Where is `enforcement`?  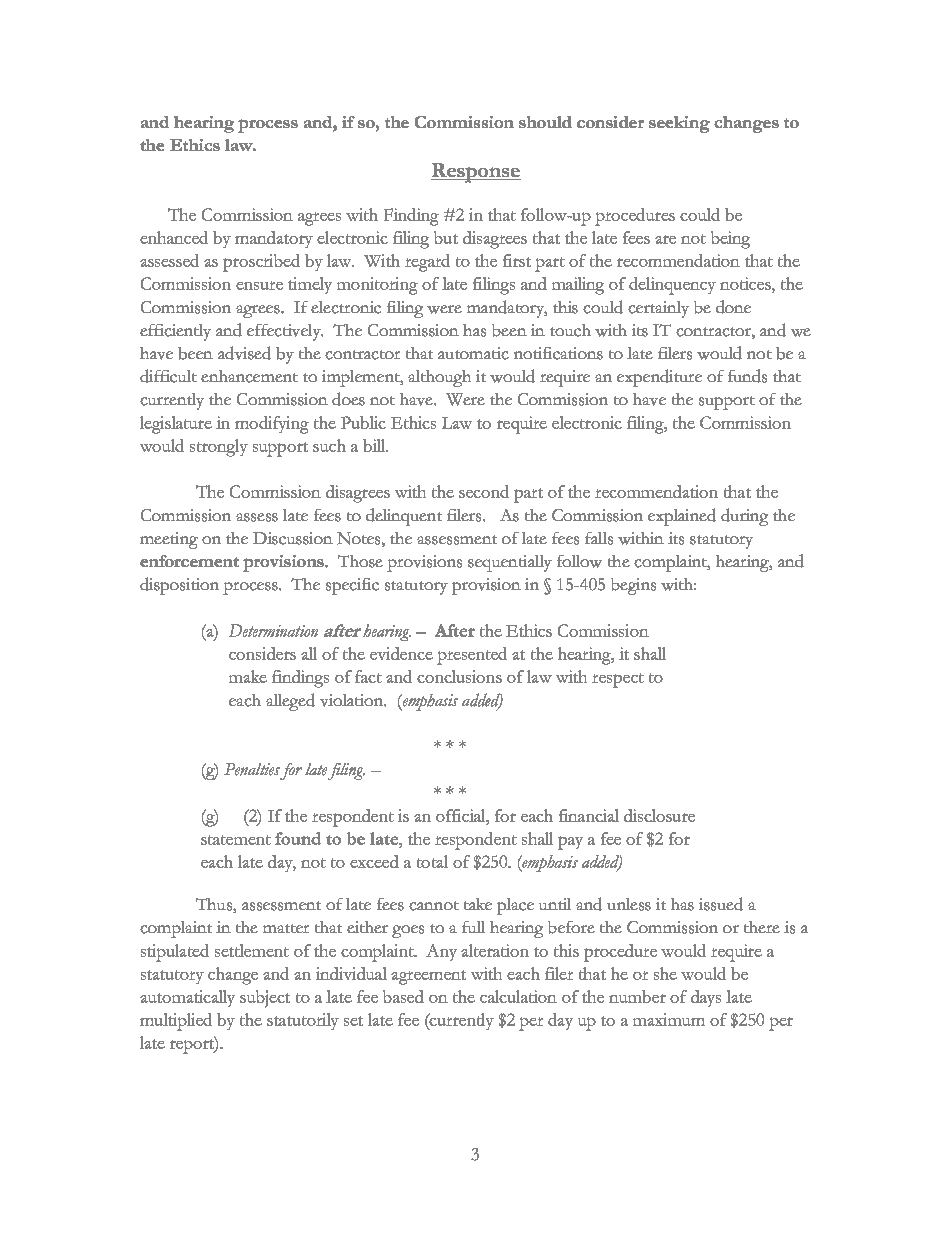 enforcement is located at coordinates (189, 561).
